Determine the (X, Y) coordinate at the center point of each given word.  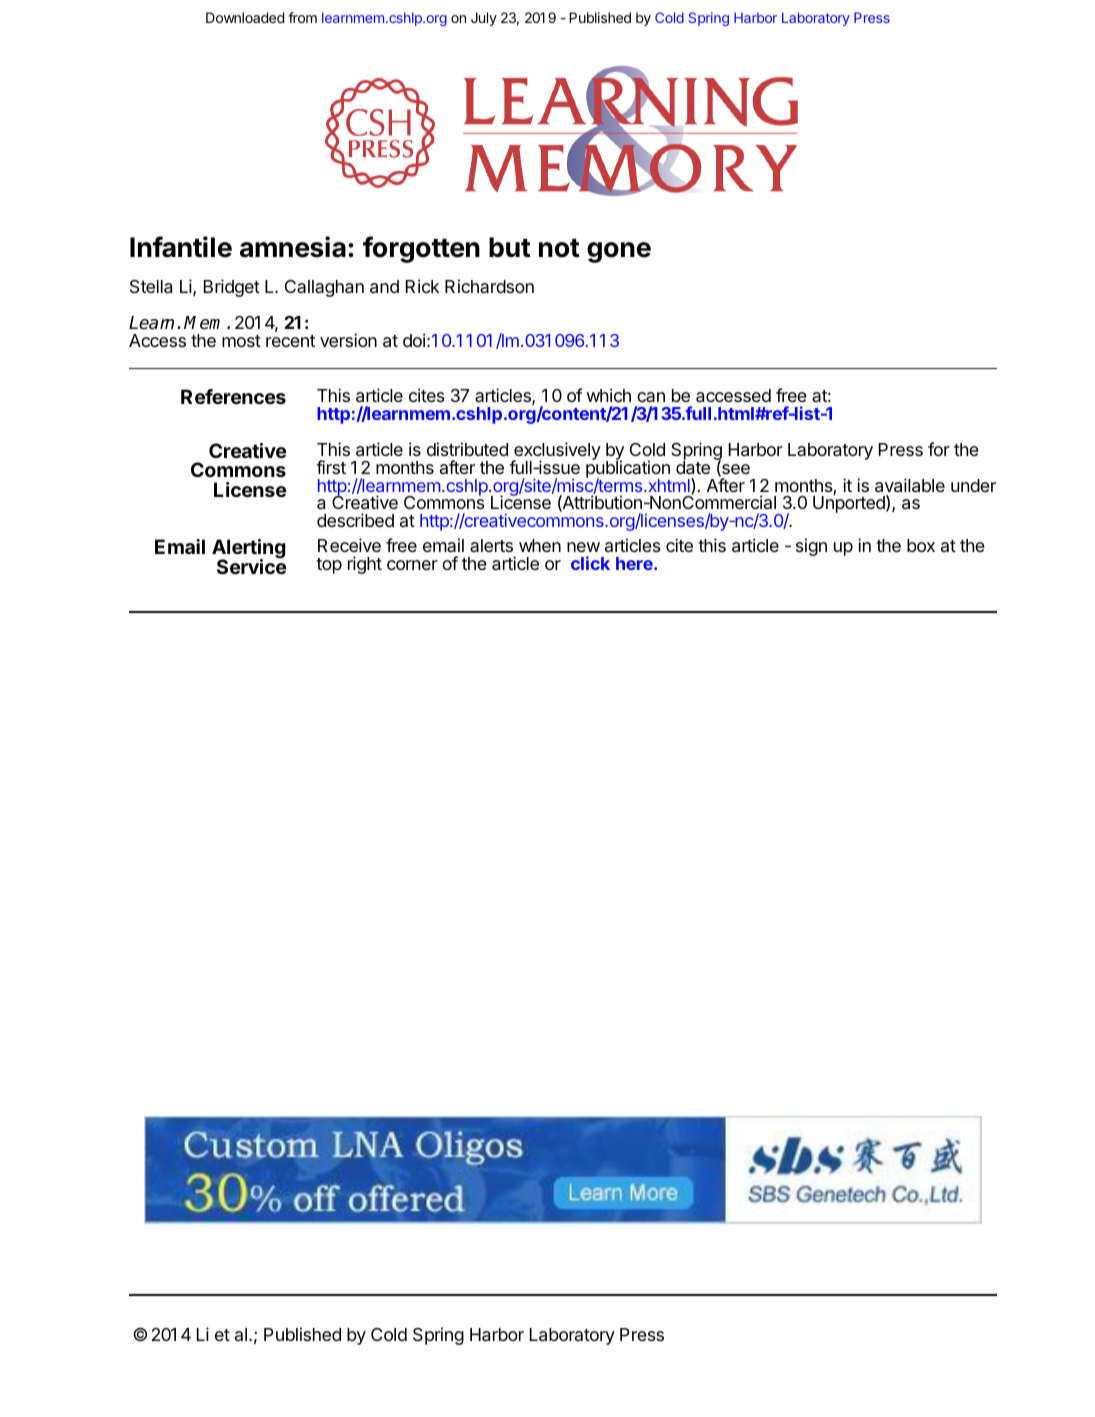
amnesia (293, 247)
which (608, 395)
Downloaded (245, 17)
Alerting (249, 550)
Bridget (232, 288)
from (302, 17)
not (559, 248)
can (651, 397)
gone (619, 252)
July (484, 19)
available (910, 485)
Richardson (489, 286)
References (233, 396)
